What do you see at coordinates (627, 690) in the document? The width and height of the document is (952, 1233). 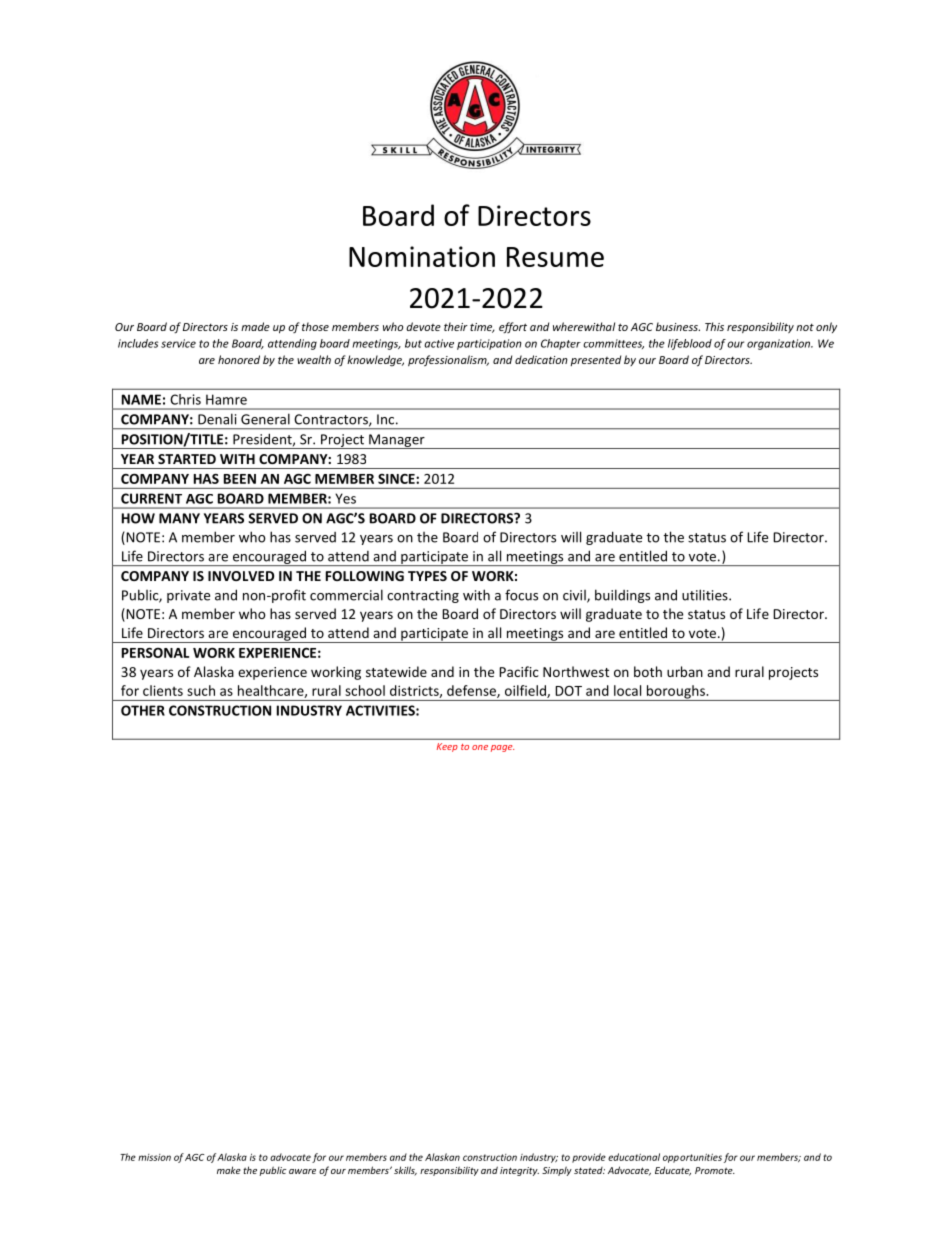 I see `local` at bounding box center [627, 690].
